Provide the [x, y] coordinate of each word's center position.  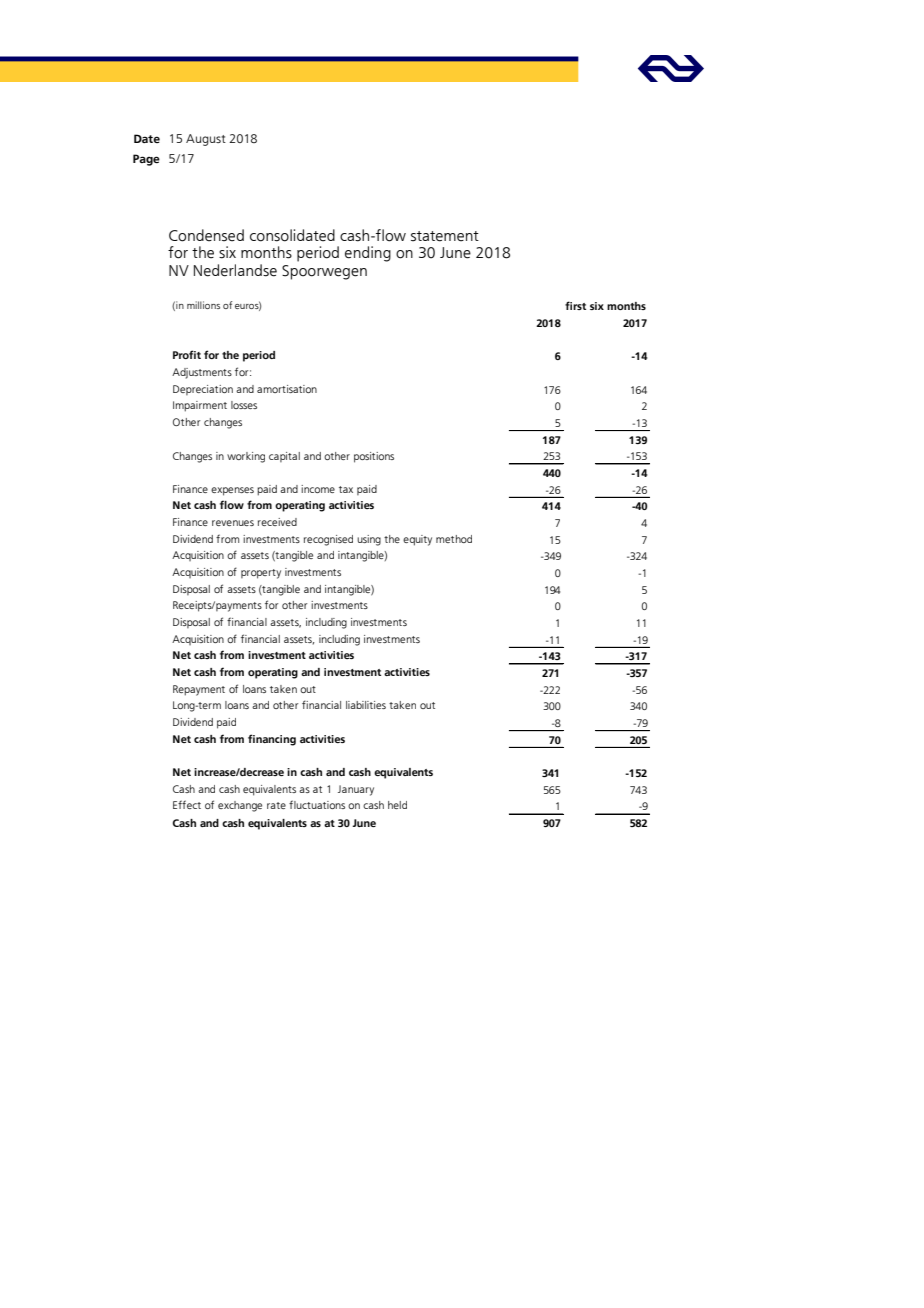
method [454, 539]
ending [368, 254]
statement [445, 236]
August [206, 140]
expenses [232, 491]
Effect [187, 804]
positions [374, 457]
